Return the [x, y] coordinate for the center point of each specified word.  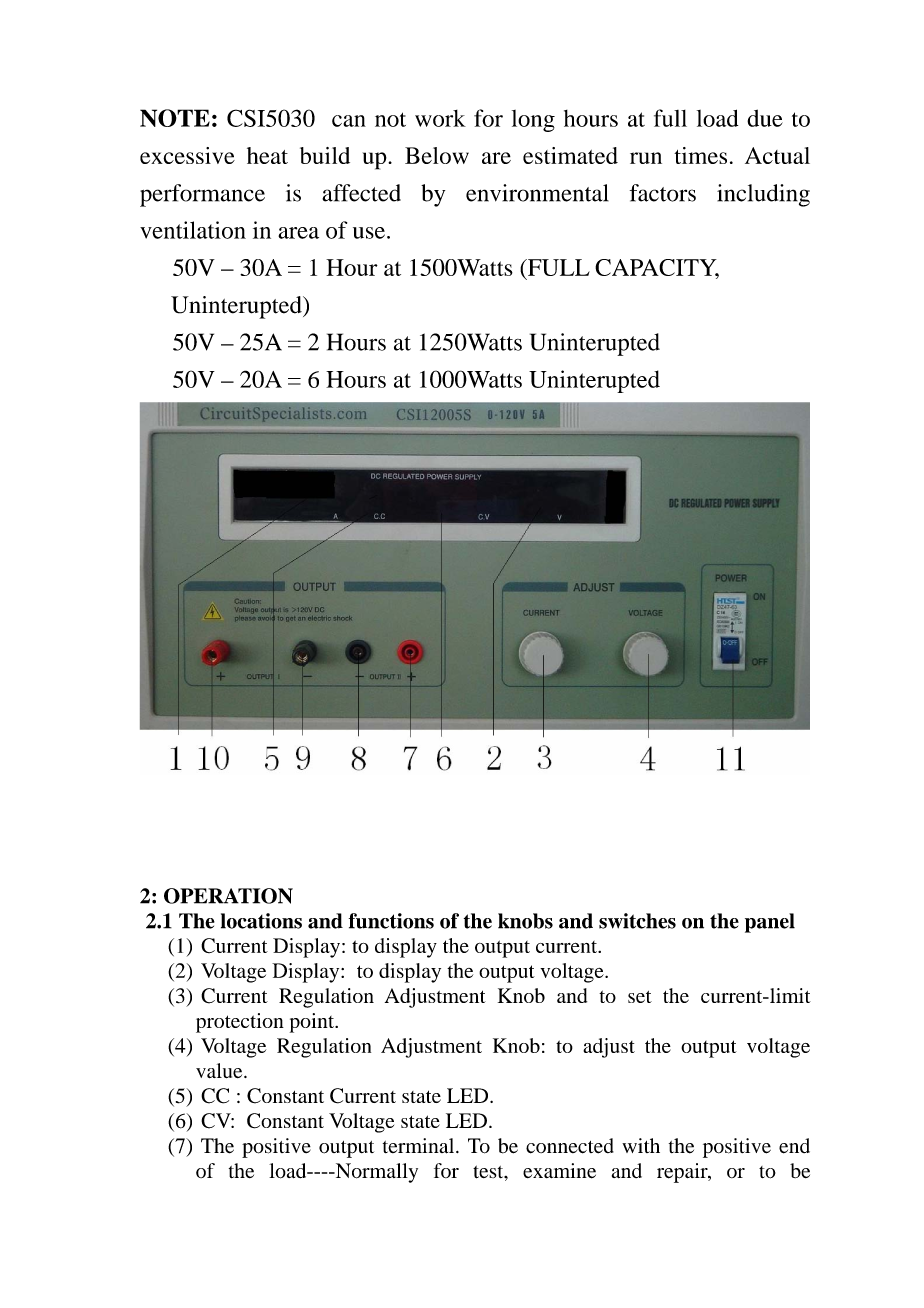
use [369, 233]
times [700, 155]
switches [637, 921]
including [763, 195]
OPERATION [228, 896]
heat [267, 155]
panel [770, 923]
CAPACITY [657, 268]
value [220, 1070]
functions [391, 921]
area [298, 233]
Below [437, 155]
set [640, 997]
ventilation [193, 230]
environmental [537, 193]
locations [261, 921]
